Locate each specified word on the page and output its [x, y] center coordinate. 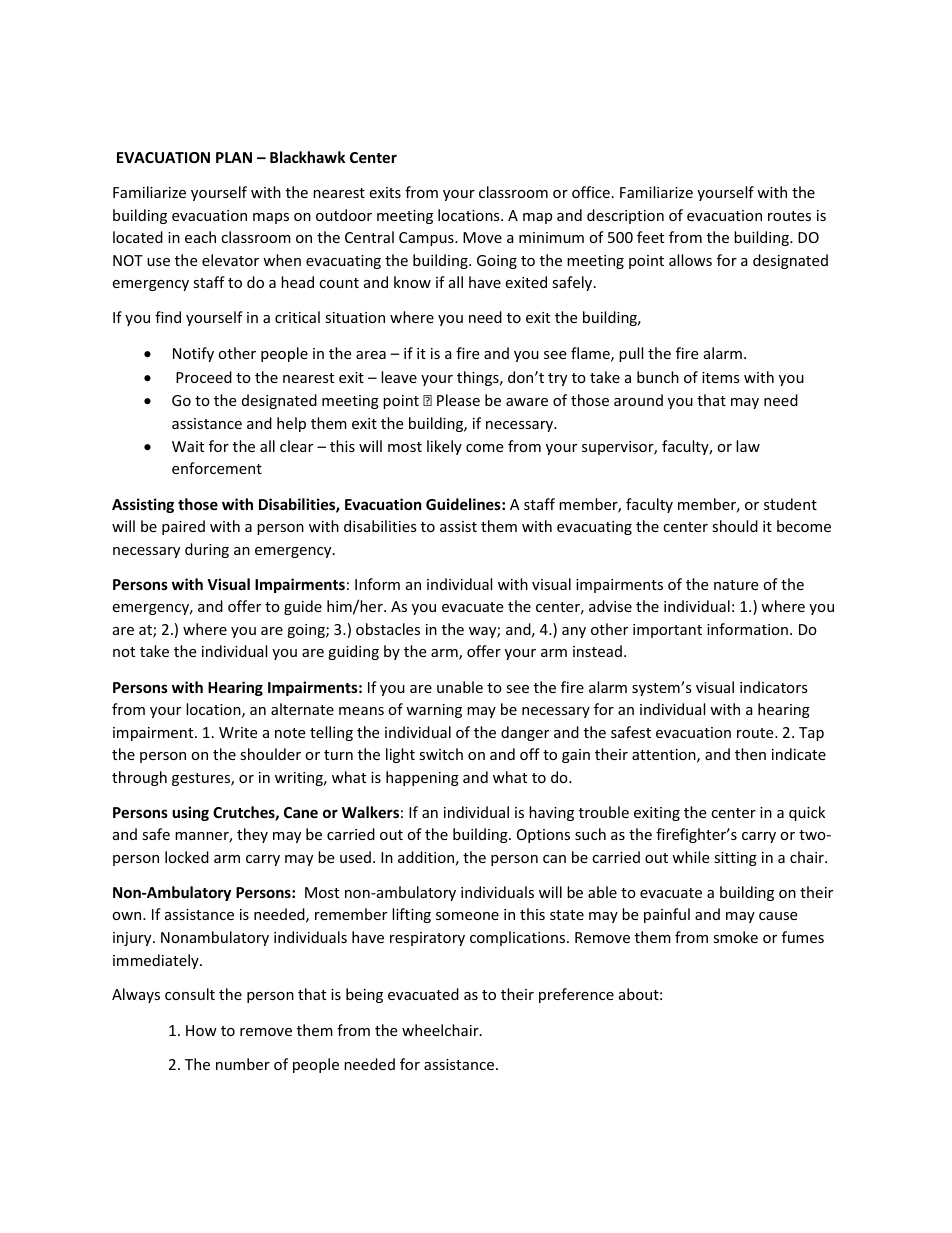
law [748, 446]
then [750, 754]
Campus [427, 239]
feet [650, 237]
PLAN [234, 157]
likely [444, 447]
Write [238, 732]
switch [441, 754]
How [201, 1030]
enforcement [217, 468]
